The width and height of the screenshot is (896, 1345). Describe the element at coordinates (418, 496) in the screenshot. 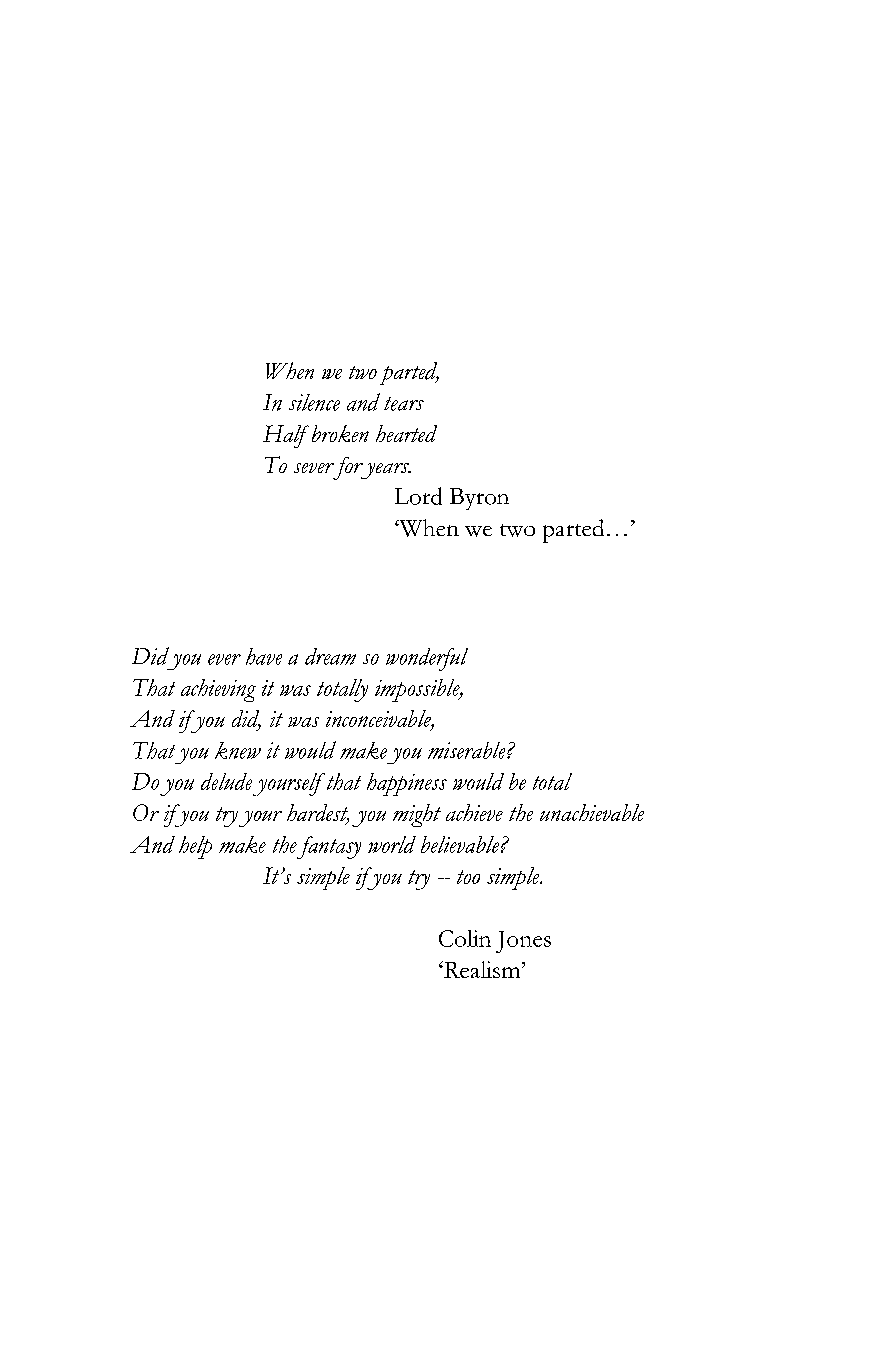

I see `Lord` at that location.
